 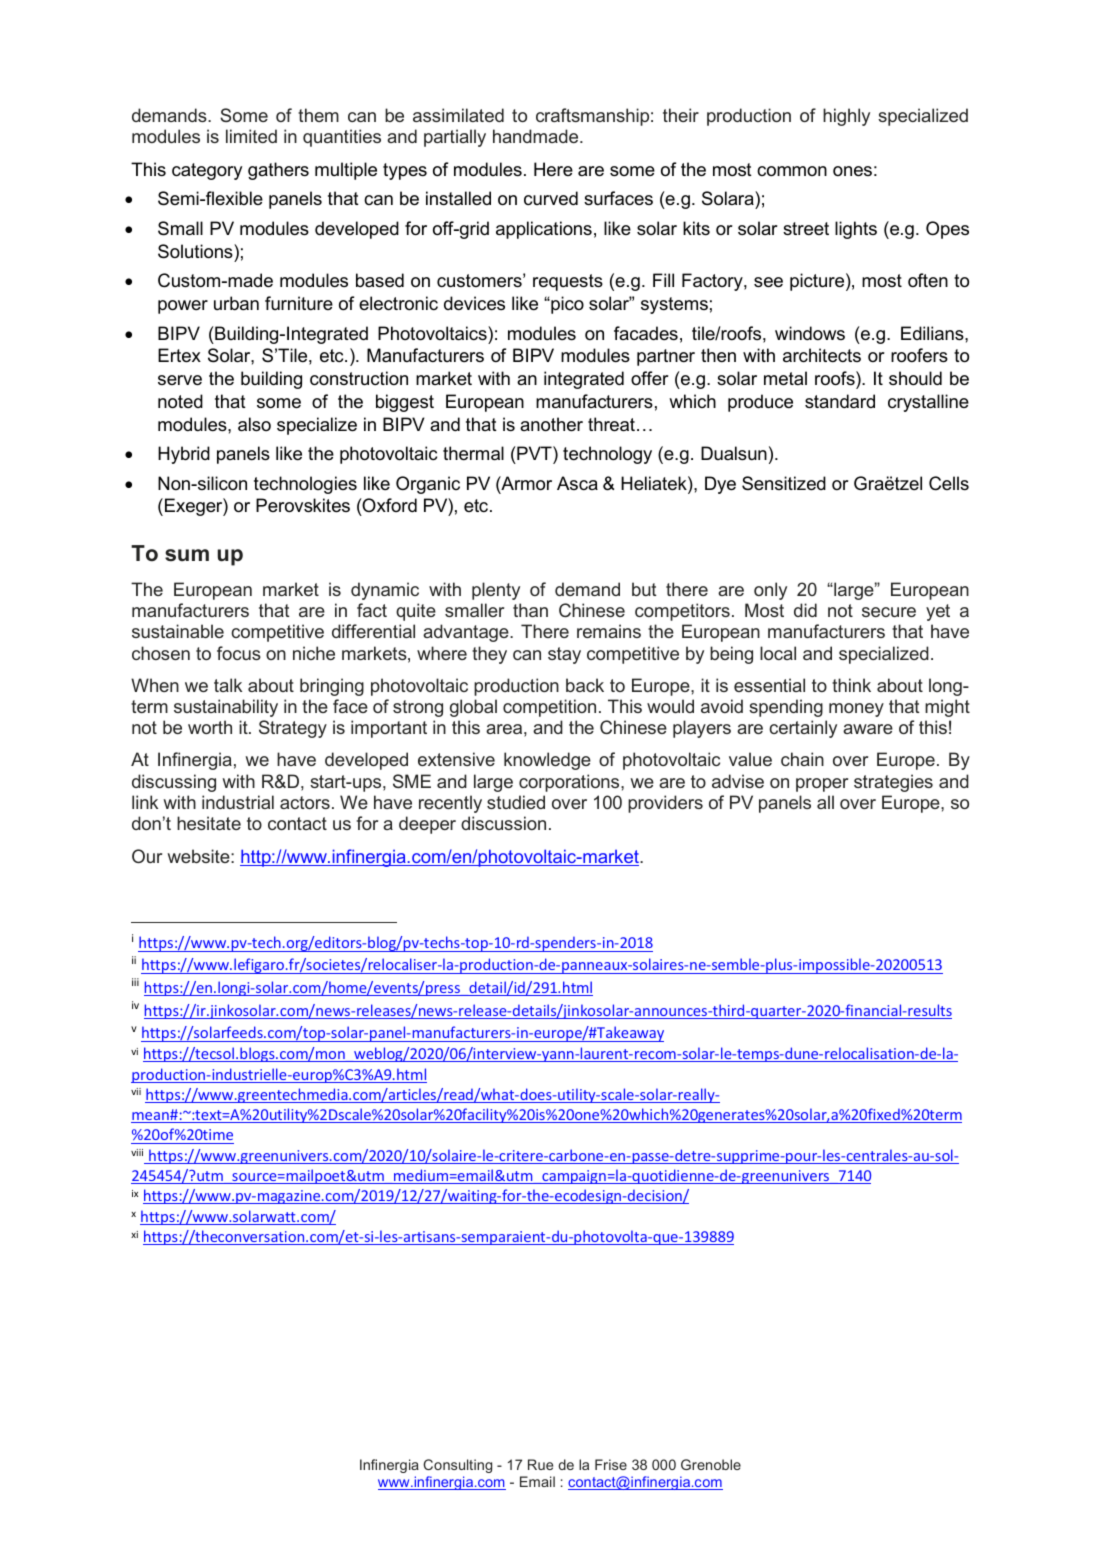 What do you see at coordinates (530, 610) in the document?
I see `than` at bounding box center [530, 610].
